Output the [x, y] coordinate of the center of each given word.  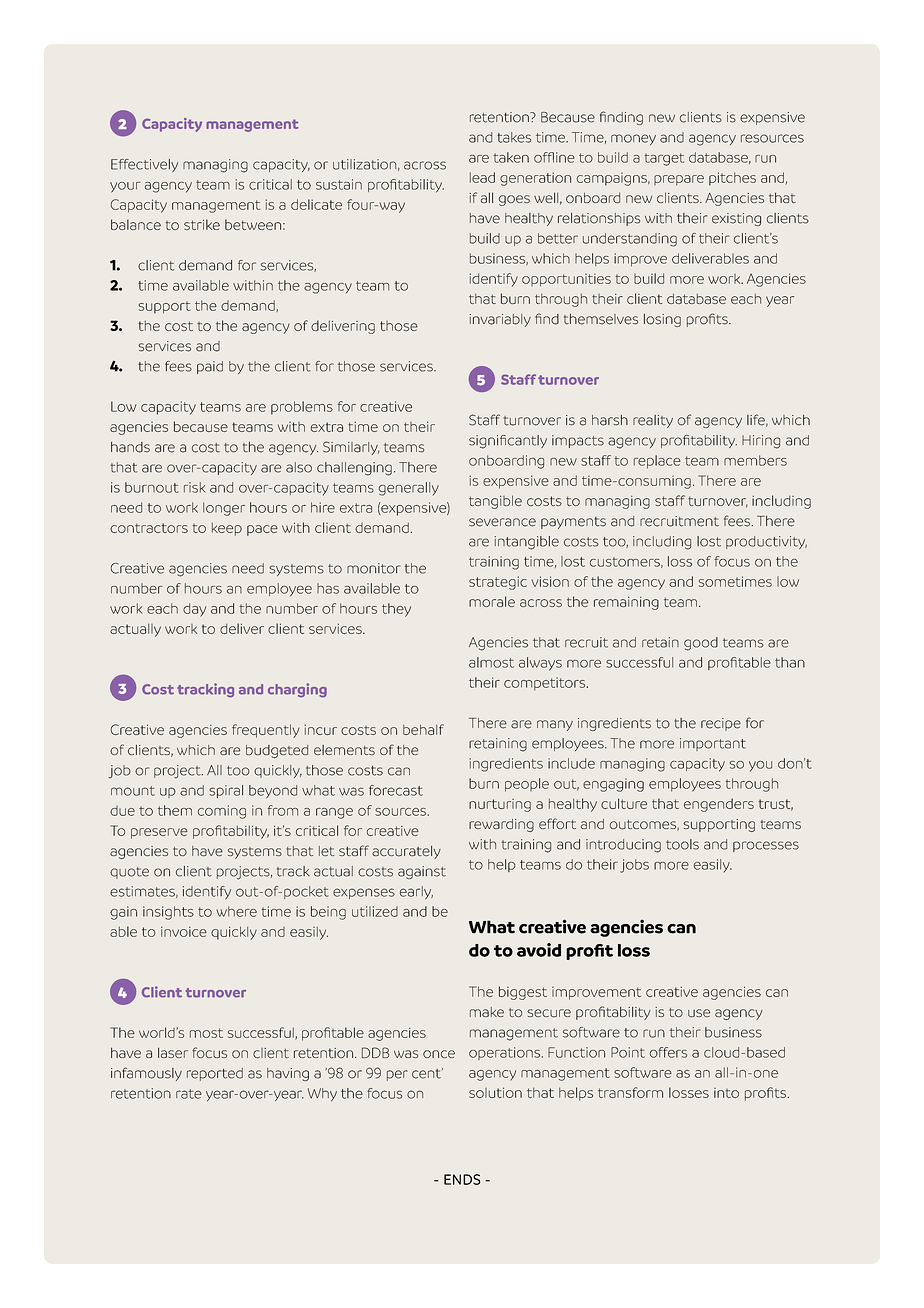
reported [215, 1074]
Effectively [144, 165]
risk [195, 487]
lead [482, 177]
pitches [732, 179]
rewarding [501, 825]
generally [409, 489]
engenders [719, 805]
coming [222, 812]
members [755, 460]
